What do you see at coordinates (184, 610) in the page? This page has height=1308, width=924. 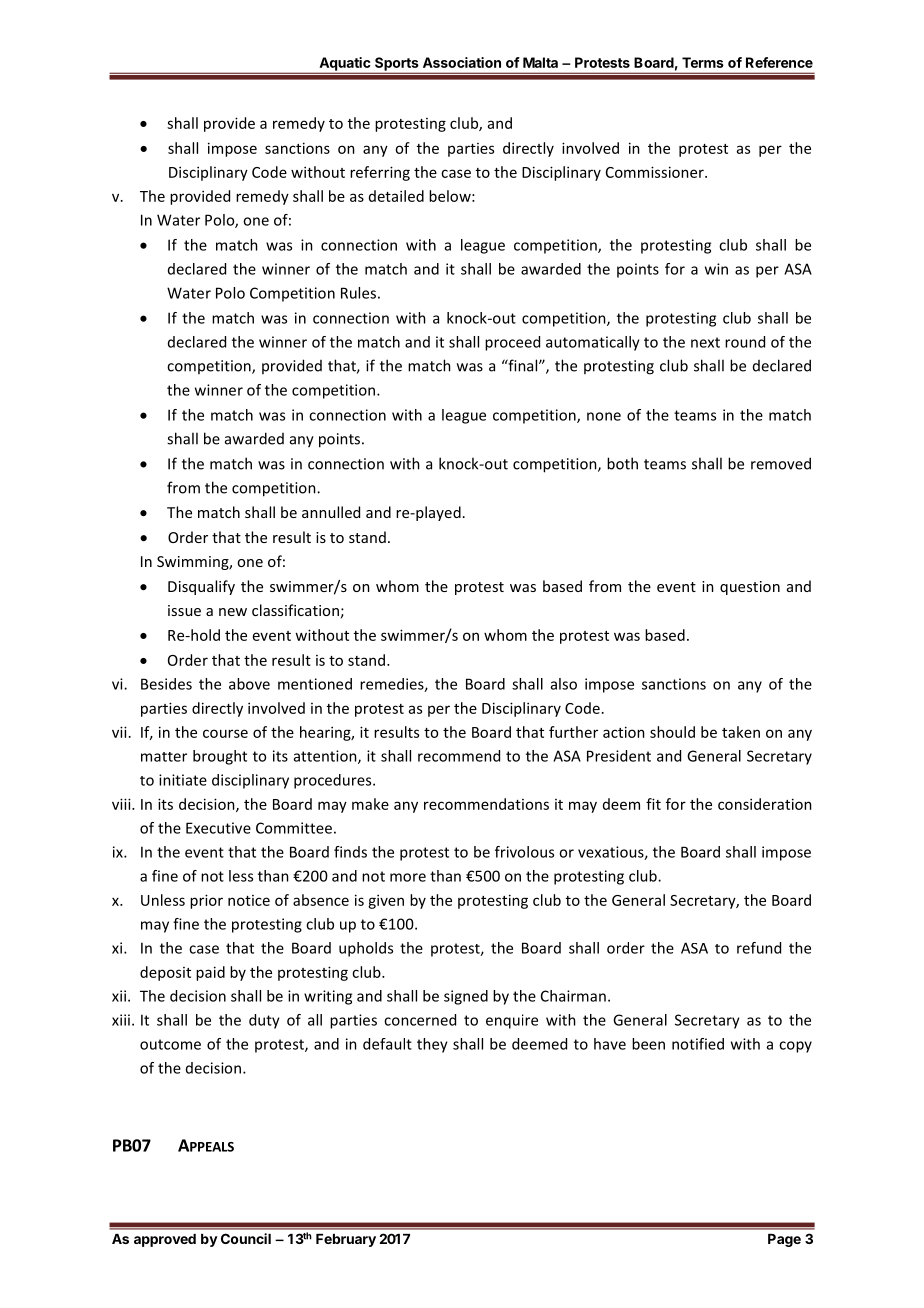 I see `issue` at bounding box center [184, 610].
